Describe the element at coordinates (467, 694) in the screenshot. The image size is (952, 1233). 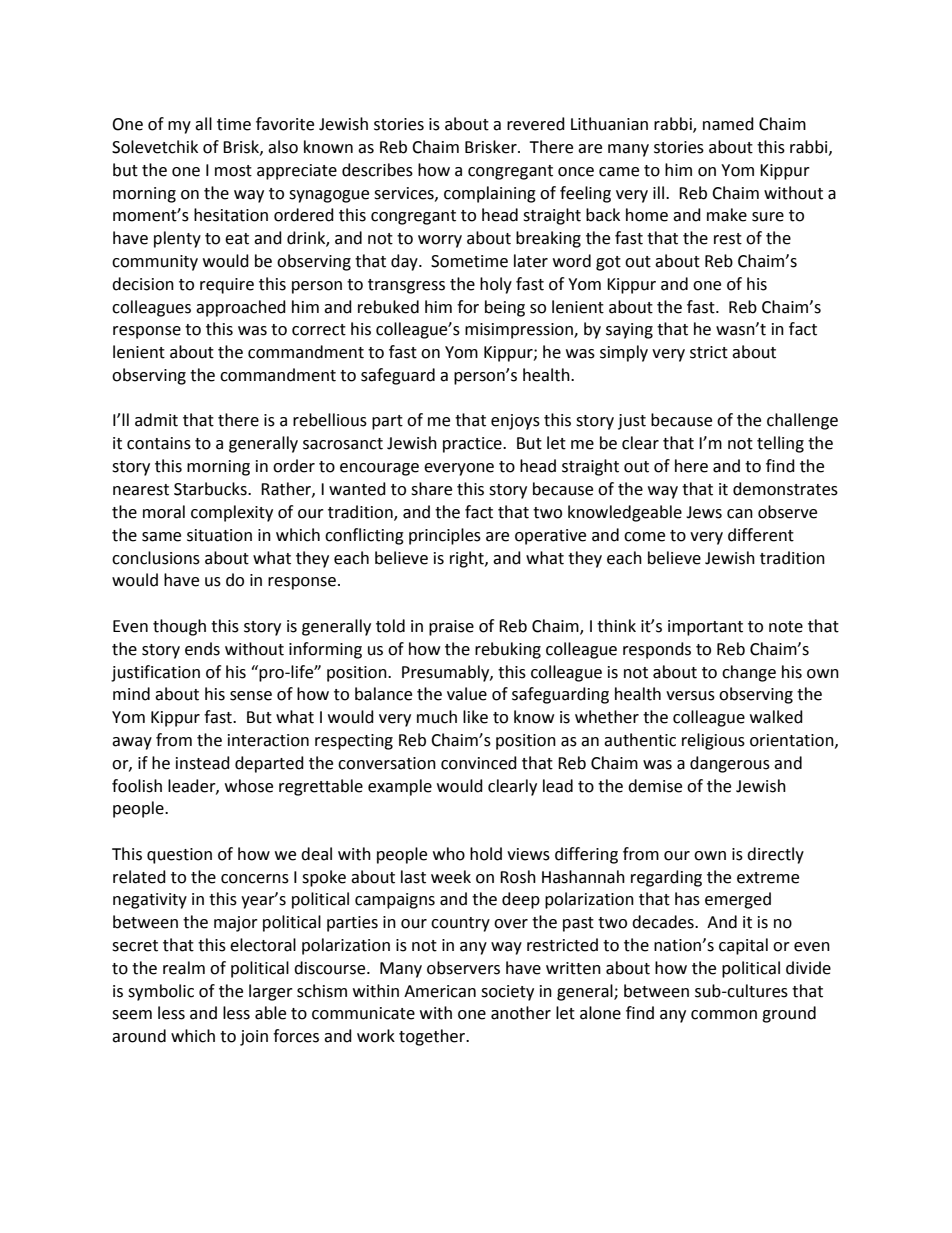
I see `value` at that location.
